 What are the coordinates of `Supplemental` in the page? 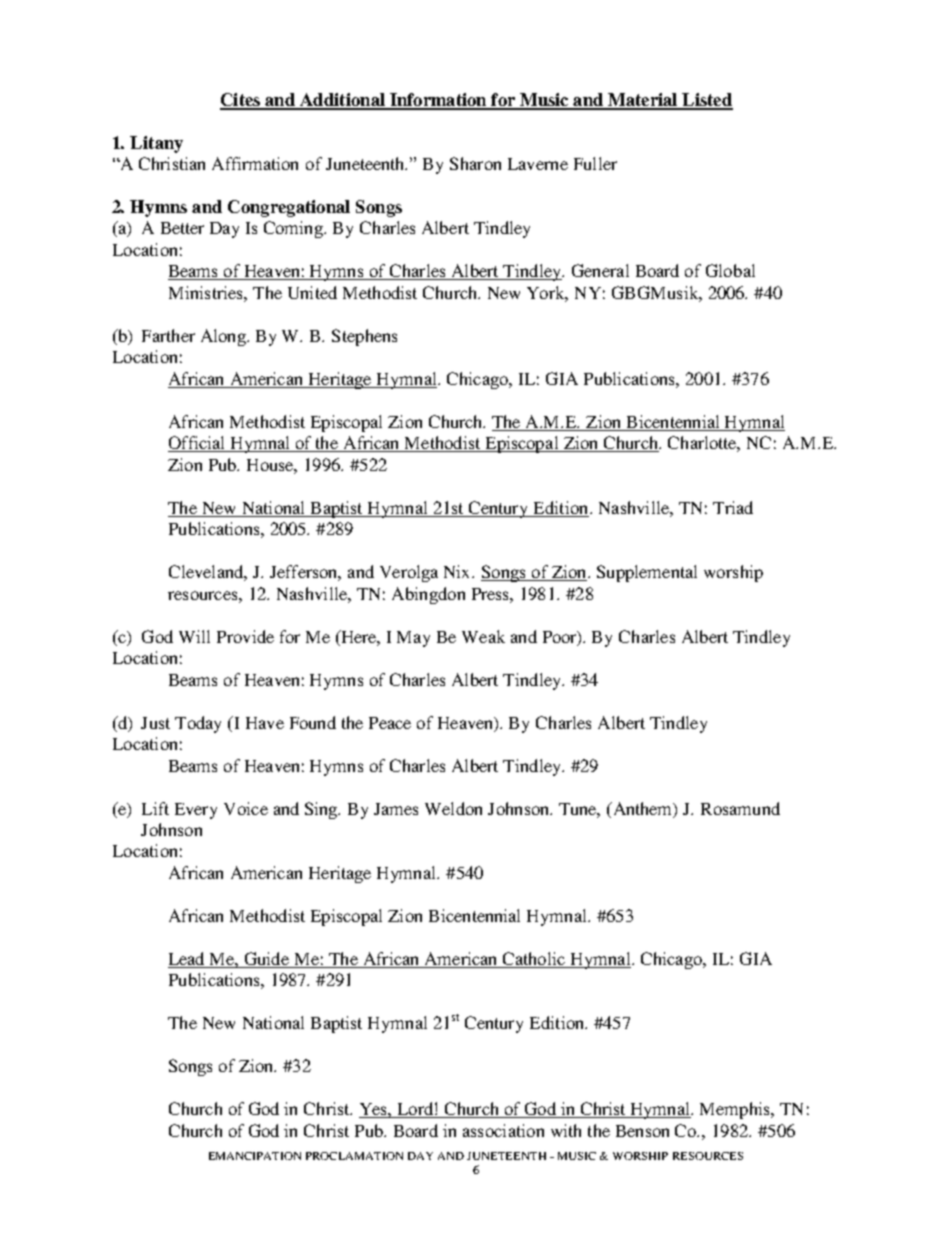 It's located at (647, 573).
